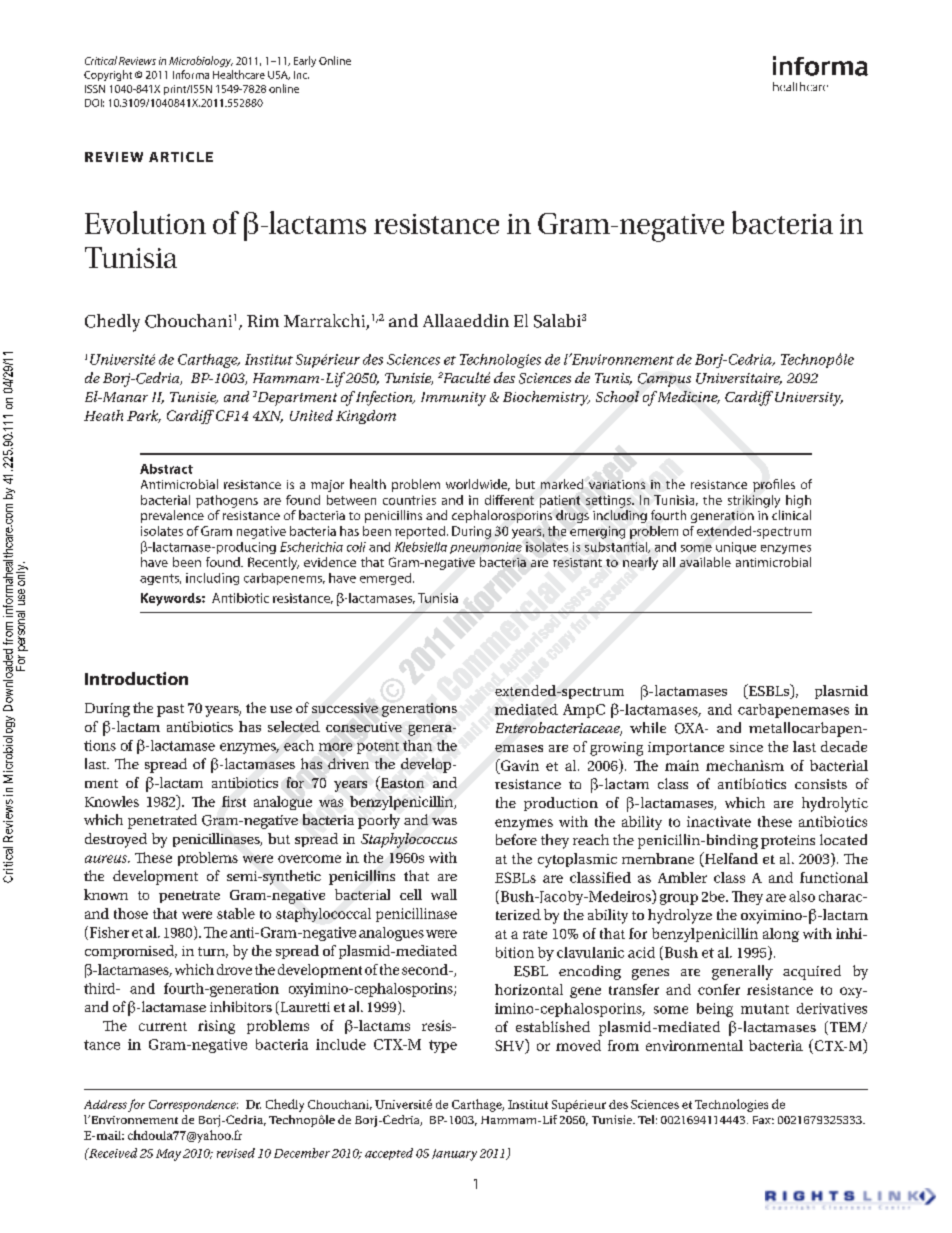 The height and width of the screenshot is (1233, 952). I want to click on mechanism, so click(745, 765).
